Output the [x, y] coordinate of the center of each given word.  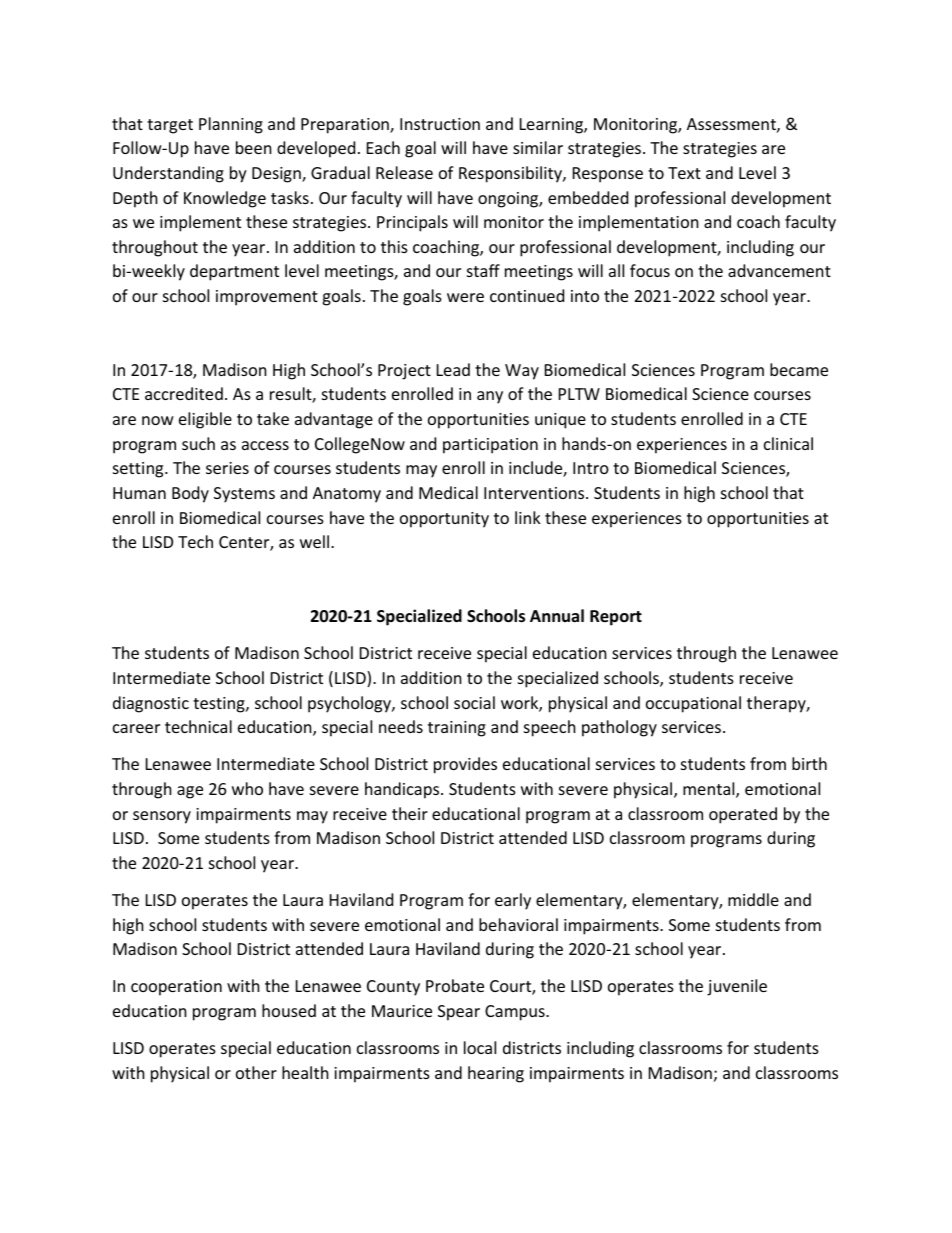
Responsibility [511, 174]
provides [465, 765]
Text [684, 173]
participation [490, 446]
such [198, 443]
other [256, 1072]
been [254, 147]
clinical [788, 443]
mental [710, 790]
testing [220, 705]
